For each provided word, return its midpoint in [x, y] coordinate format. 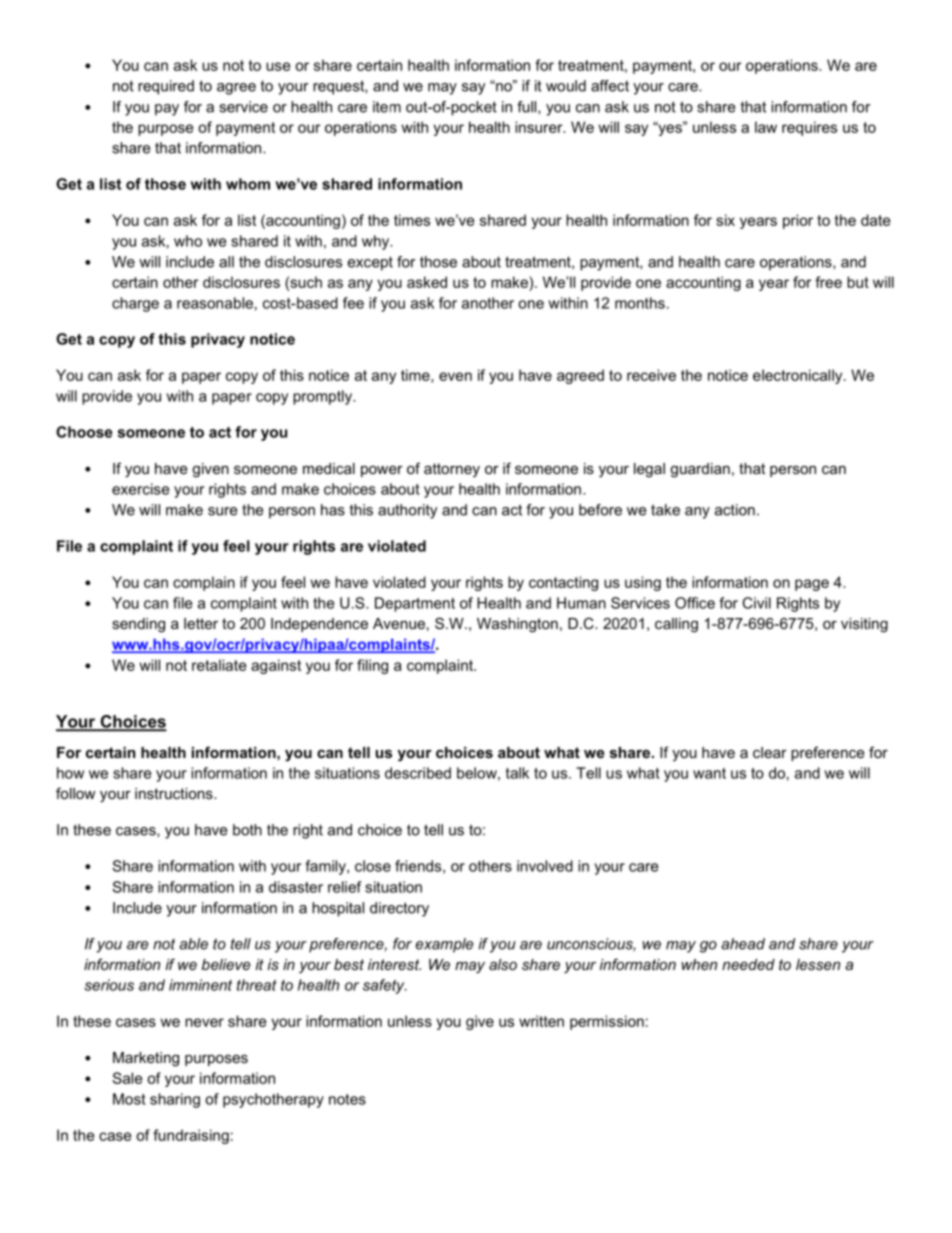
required [166, 87]
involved [545, 866]
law [766, 127]
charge [135, 304]
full [528, 107]
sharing [175, 1100]
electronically [799, 376]
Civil [756, 603]
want [709, 773]
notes [347, 1099]
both [247, 830]
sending [138, 625]
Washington [517, 625]
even [455, 376]
